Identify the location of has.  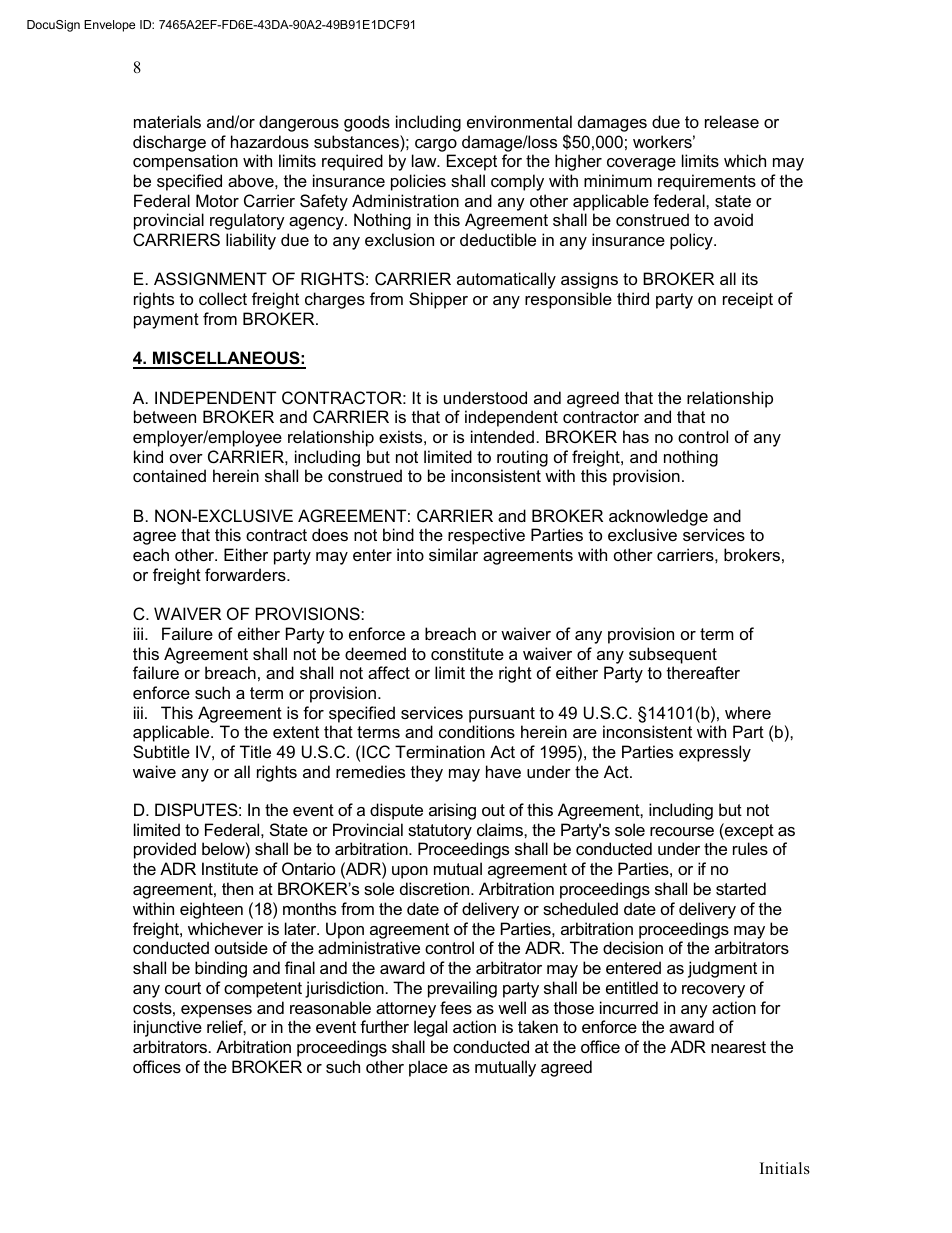
(636, 436).
